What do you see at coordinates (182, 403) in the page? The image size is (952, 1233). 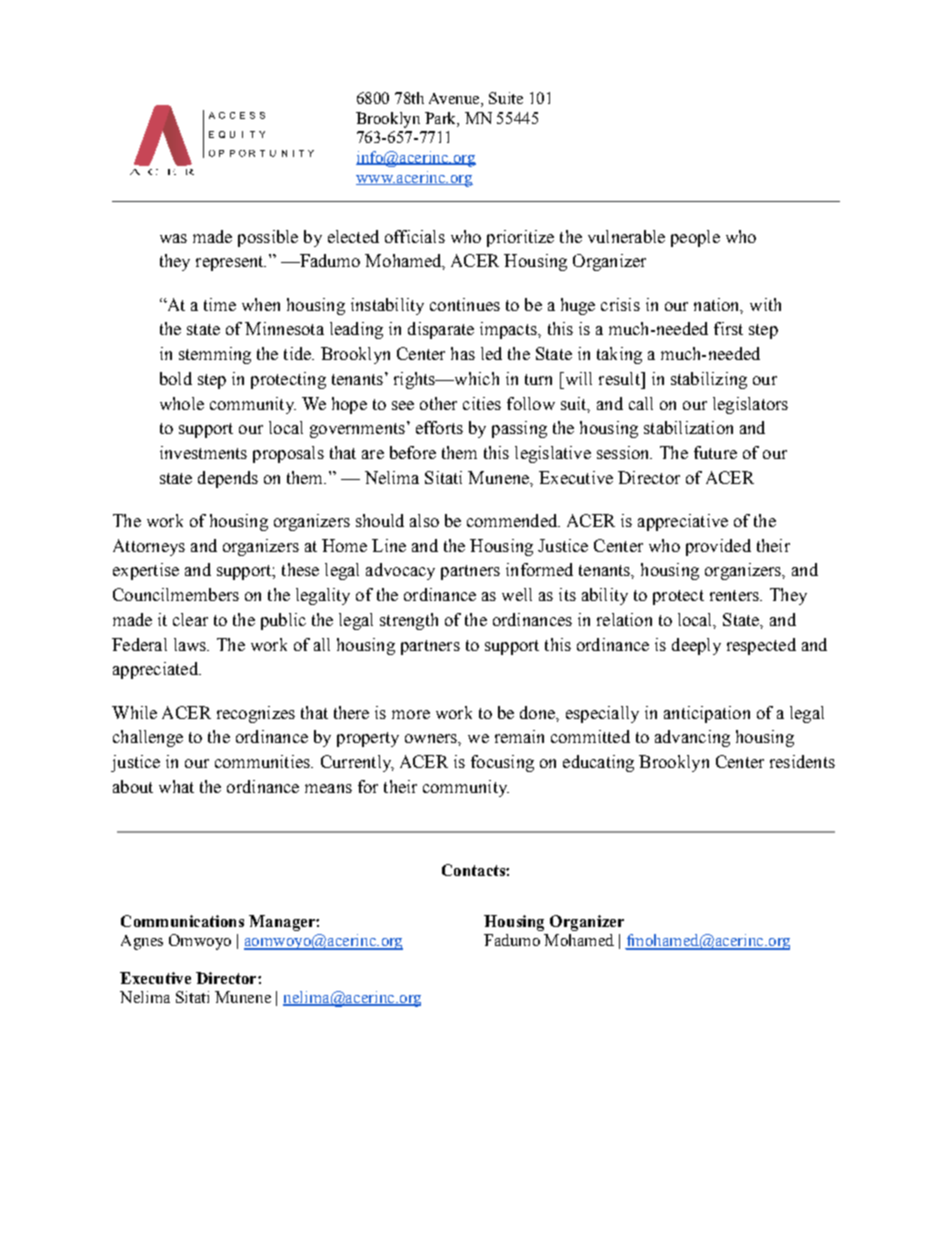 I see `whole` at bounding box center [182, 403].
